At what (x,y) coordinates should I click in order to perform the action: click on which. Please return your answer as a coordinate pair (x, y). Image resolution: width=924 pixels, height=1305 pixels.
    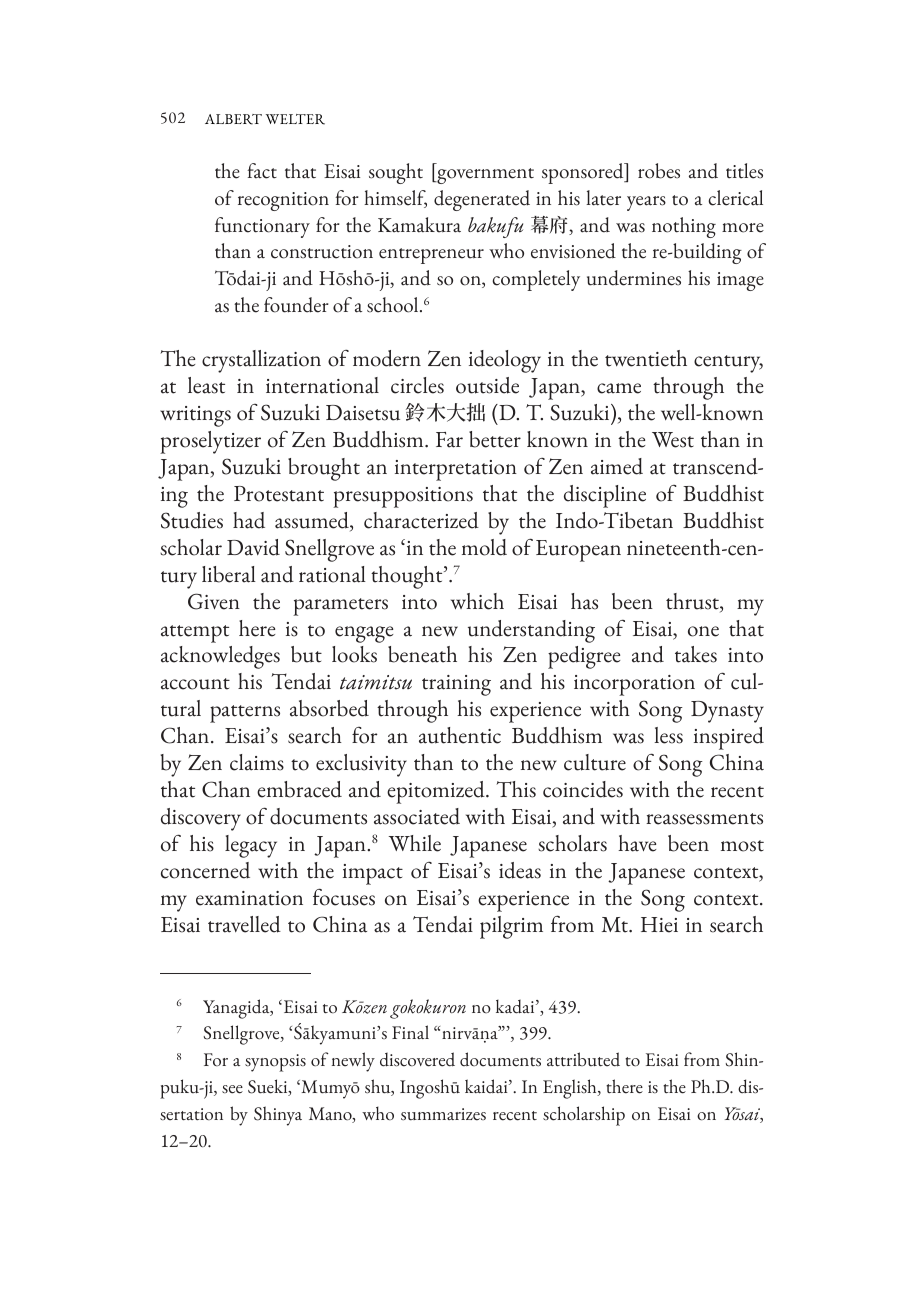
    Looking at the image, I should click on (477, 601).
